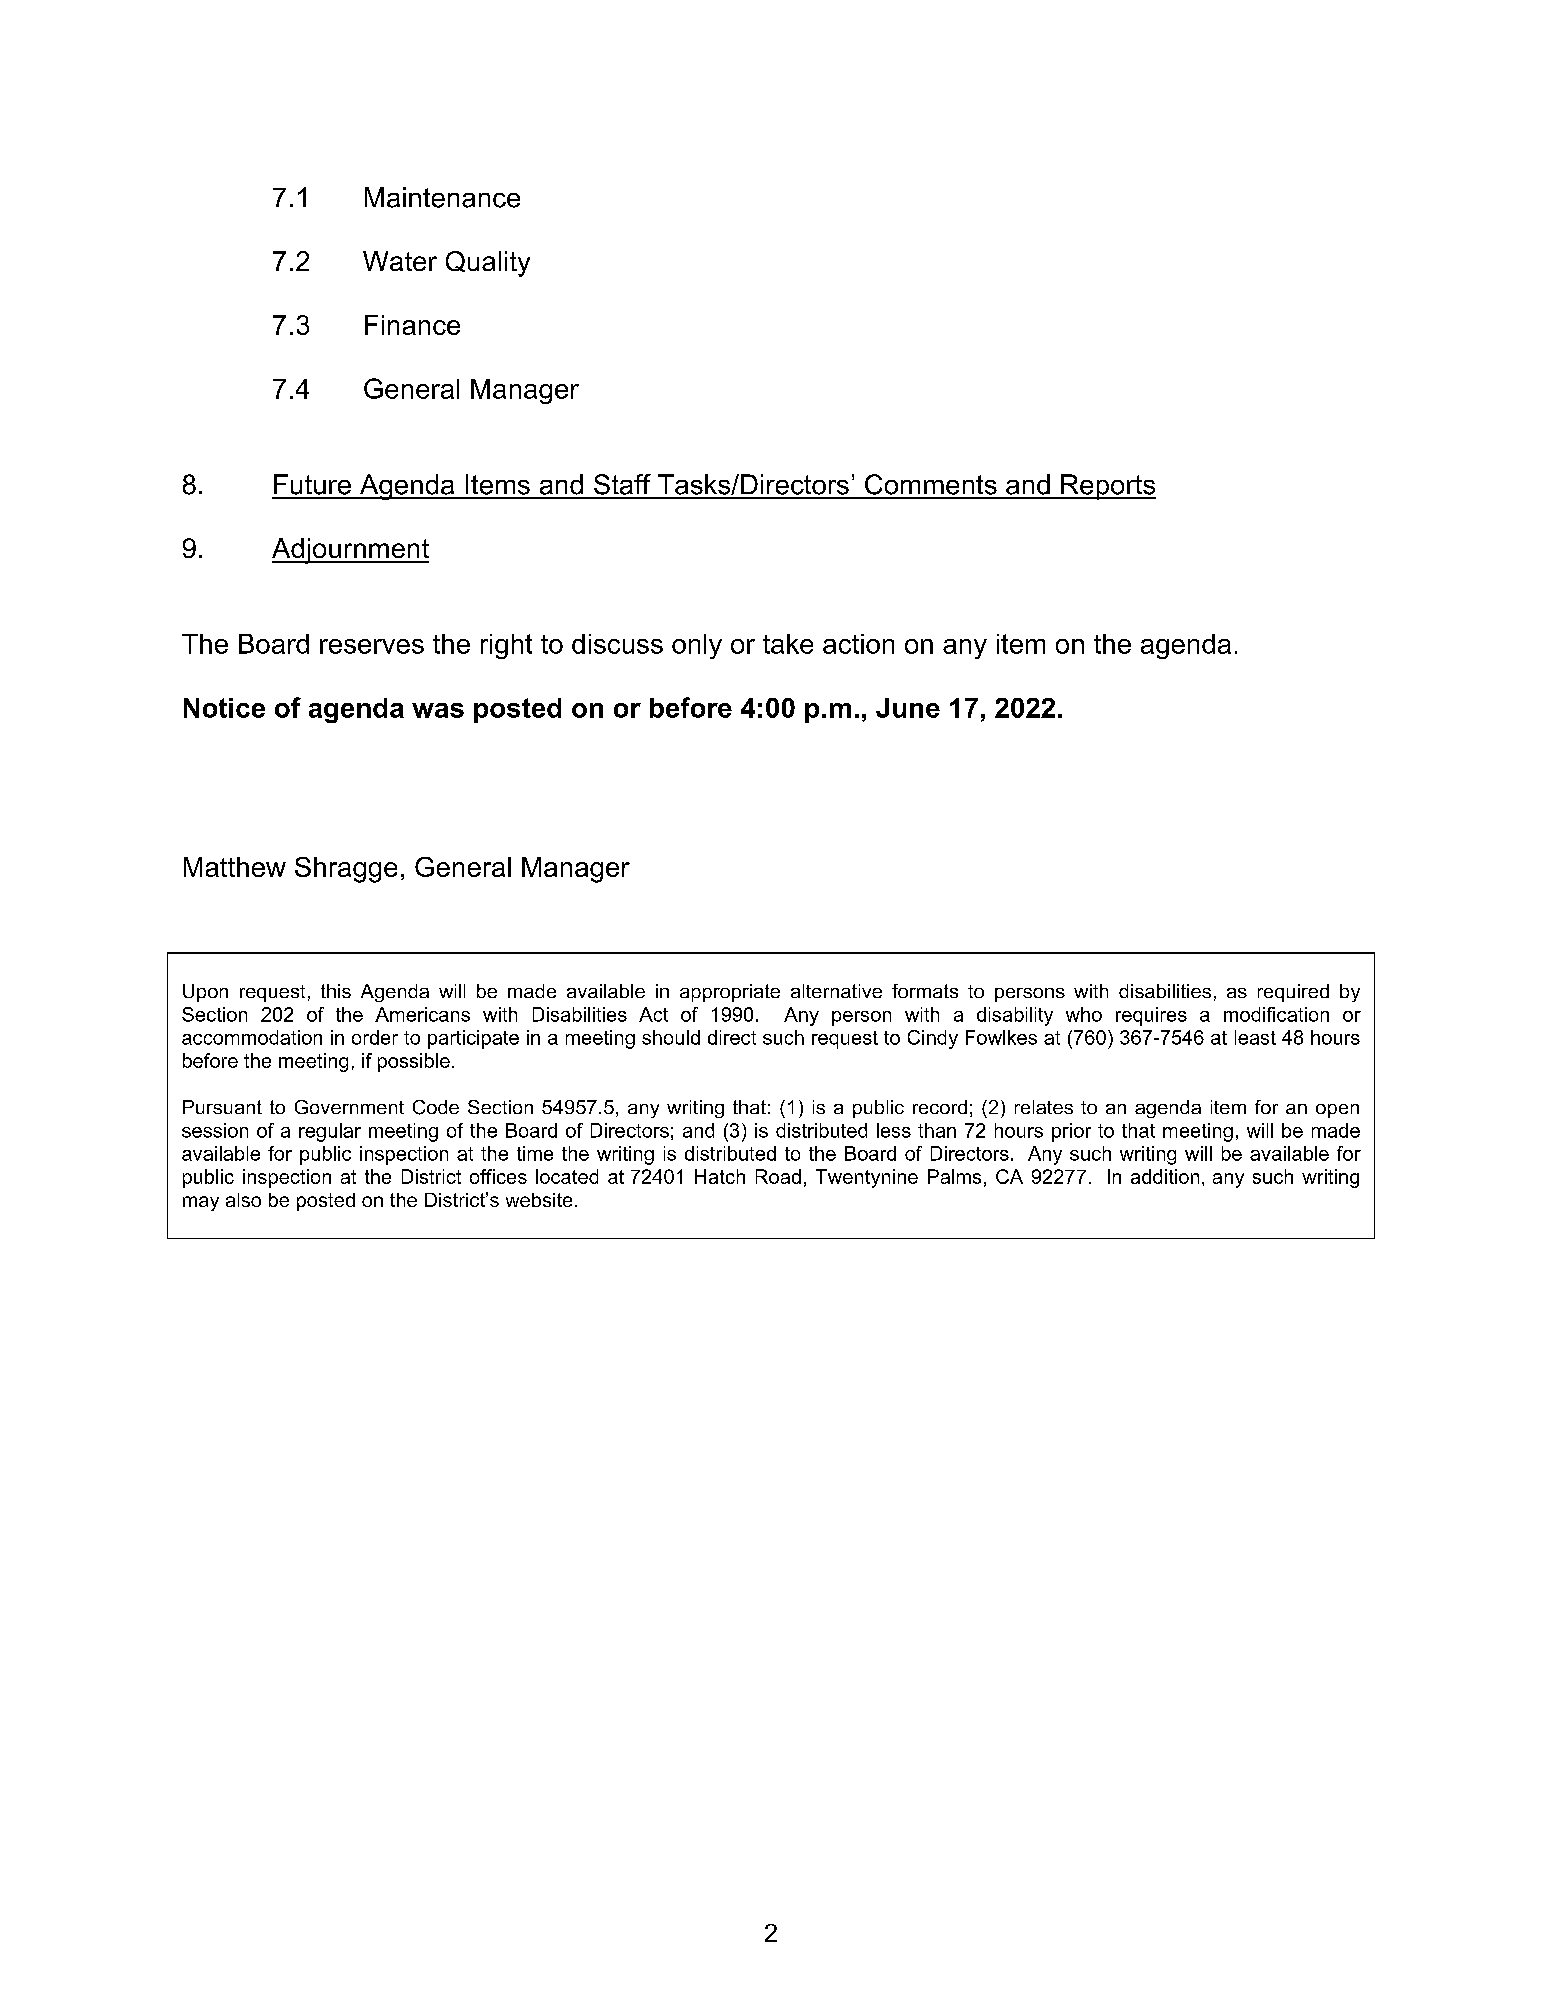  Describe the element at coordinates (1107, 487) in the document. I see `Reports` at that location.
